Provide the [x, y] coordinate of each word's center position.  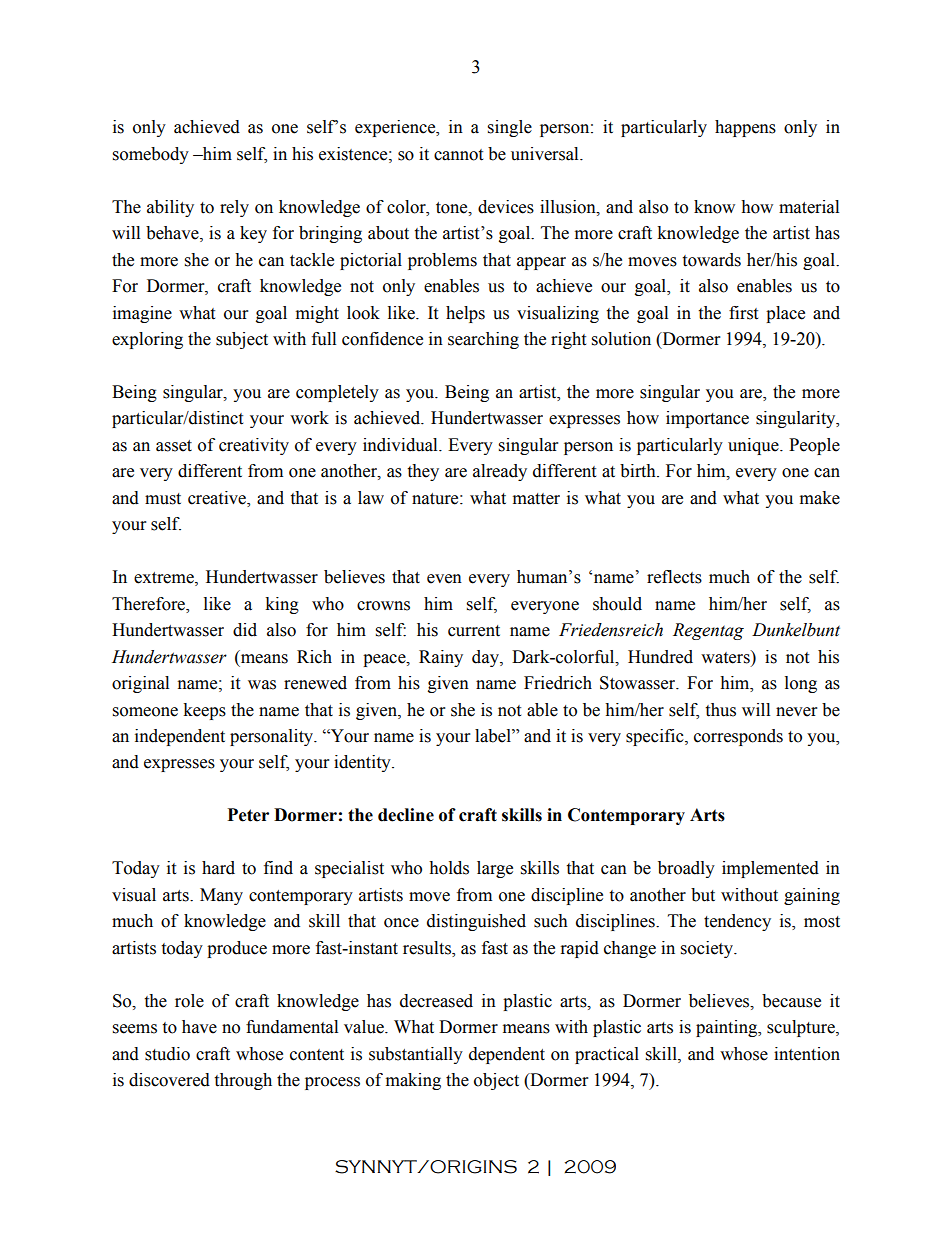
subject [242, 340]
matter [536, 499]
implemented [770, 869]
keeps [204, 711]
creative [218, 498]
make [820, 498]
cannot [458, 155]
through [243, 1081]
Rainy [441, 658]
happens [745, 128]
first [743, 313]
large [495, 869]
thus [720, 710]
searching [483, 340]
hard [218, 868]
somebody [151, 155]
